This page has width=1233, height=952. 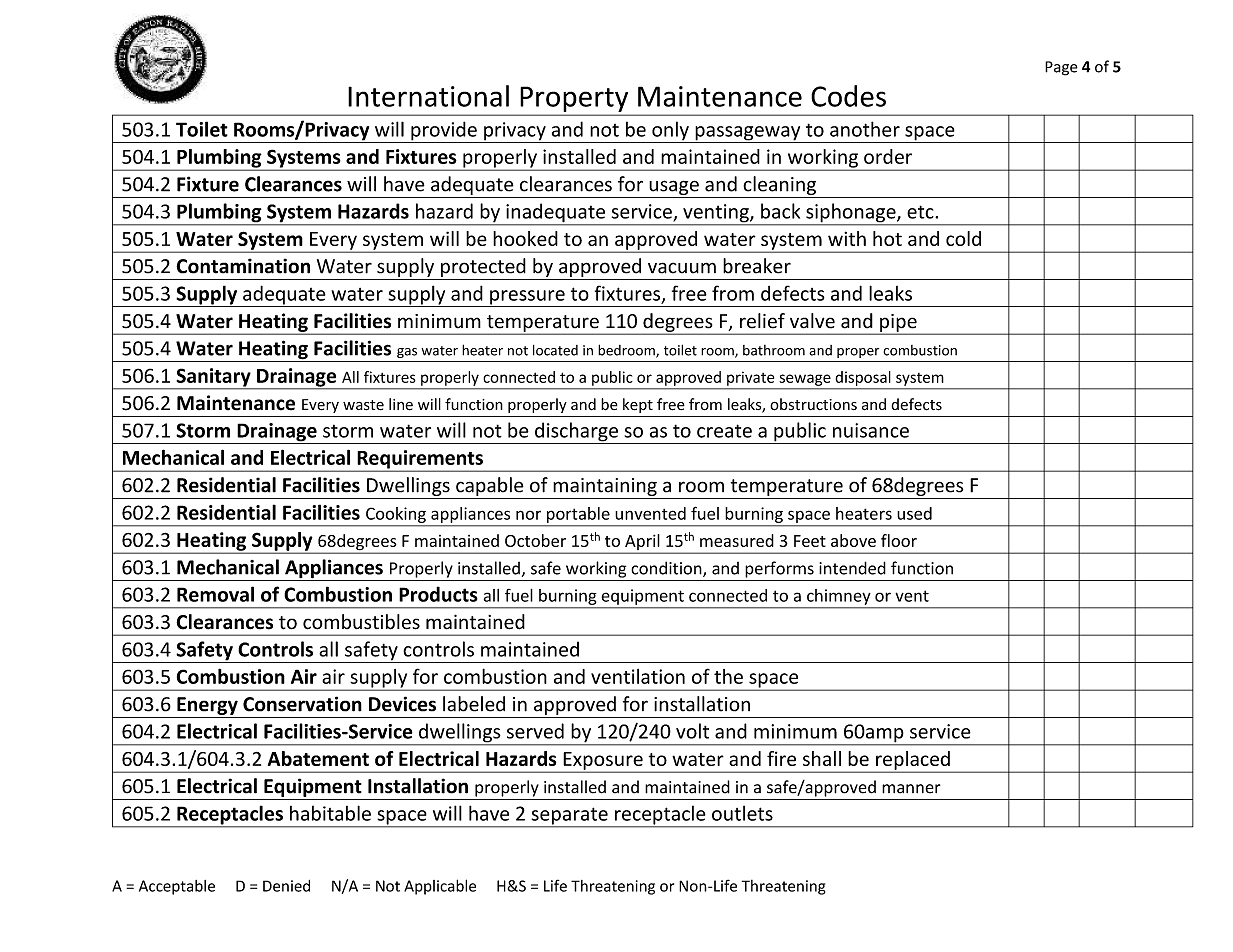 What do you see at coordinates (302, 704) in the page?
I see `Conservation` at bounding box center [302, 704].
